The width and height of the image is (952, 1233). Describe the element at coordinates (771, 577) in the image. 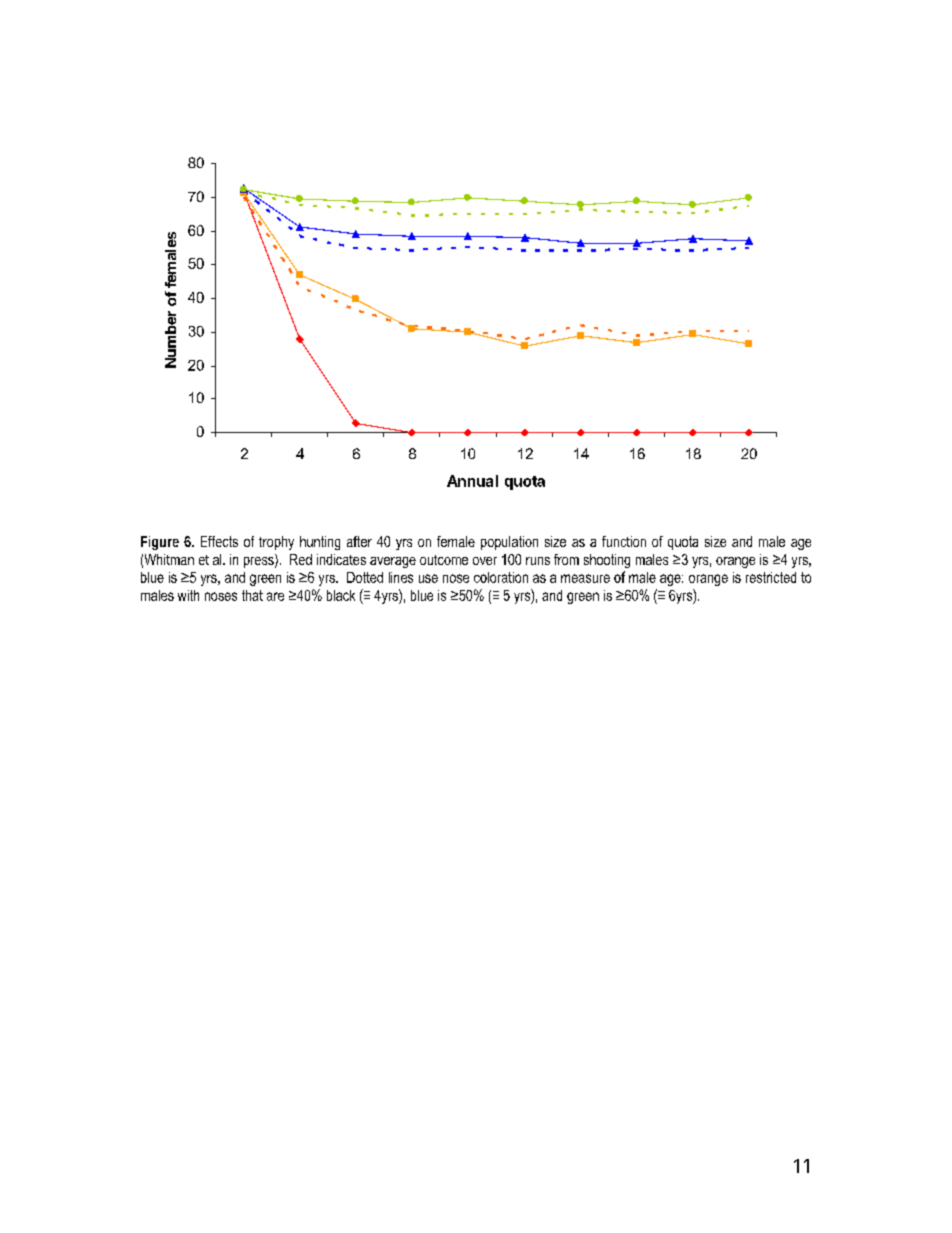

I see `restricted` at that location.
